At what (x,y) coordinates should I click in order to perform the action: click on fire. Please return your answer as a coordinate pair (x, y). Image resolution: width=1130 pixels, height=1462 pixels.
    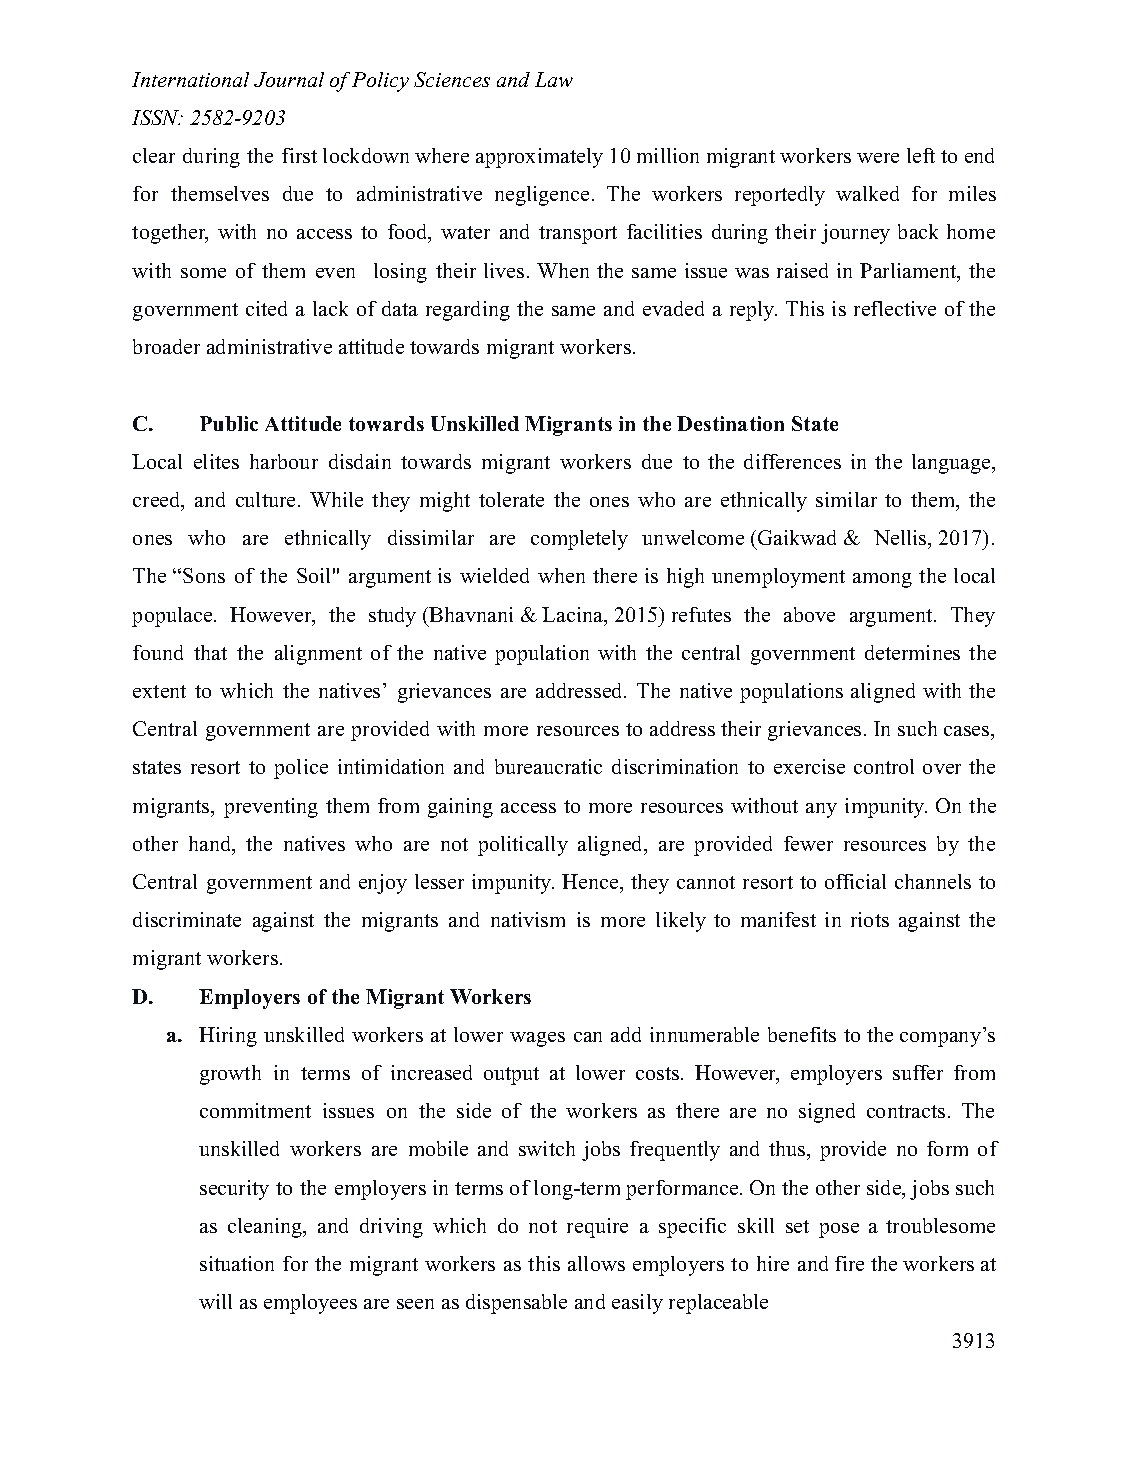
    Looking at the image, I should click on (849, 1263).
